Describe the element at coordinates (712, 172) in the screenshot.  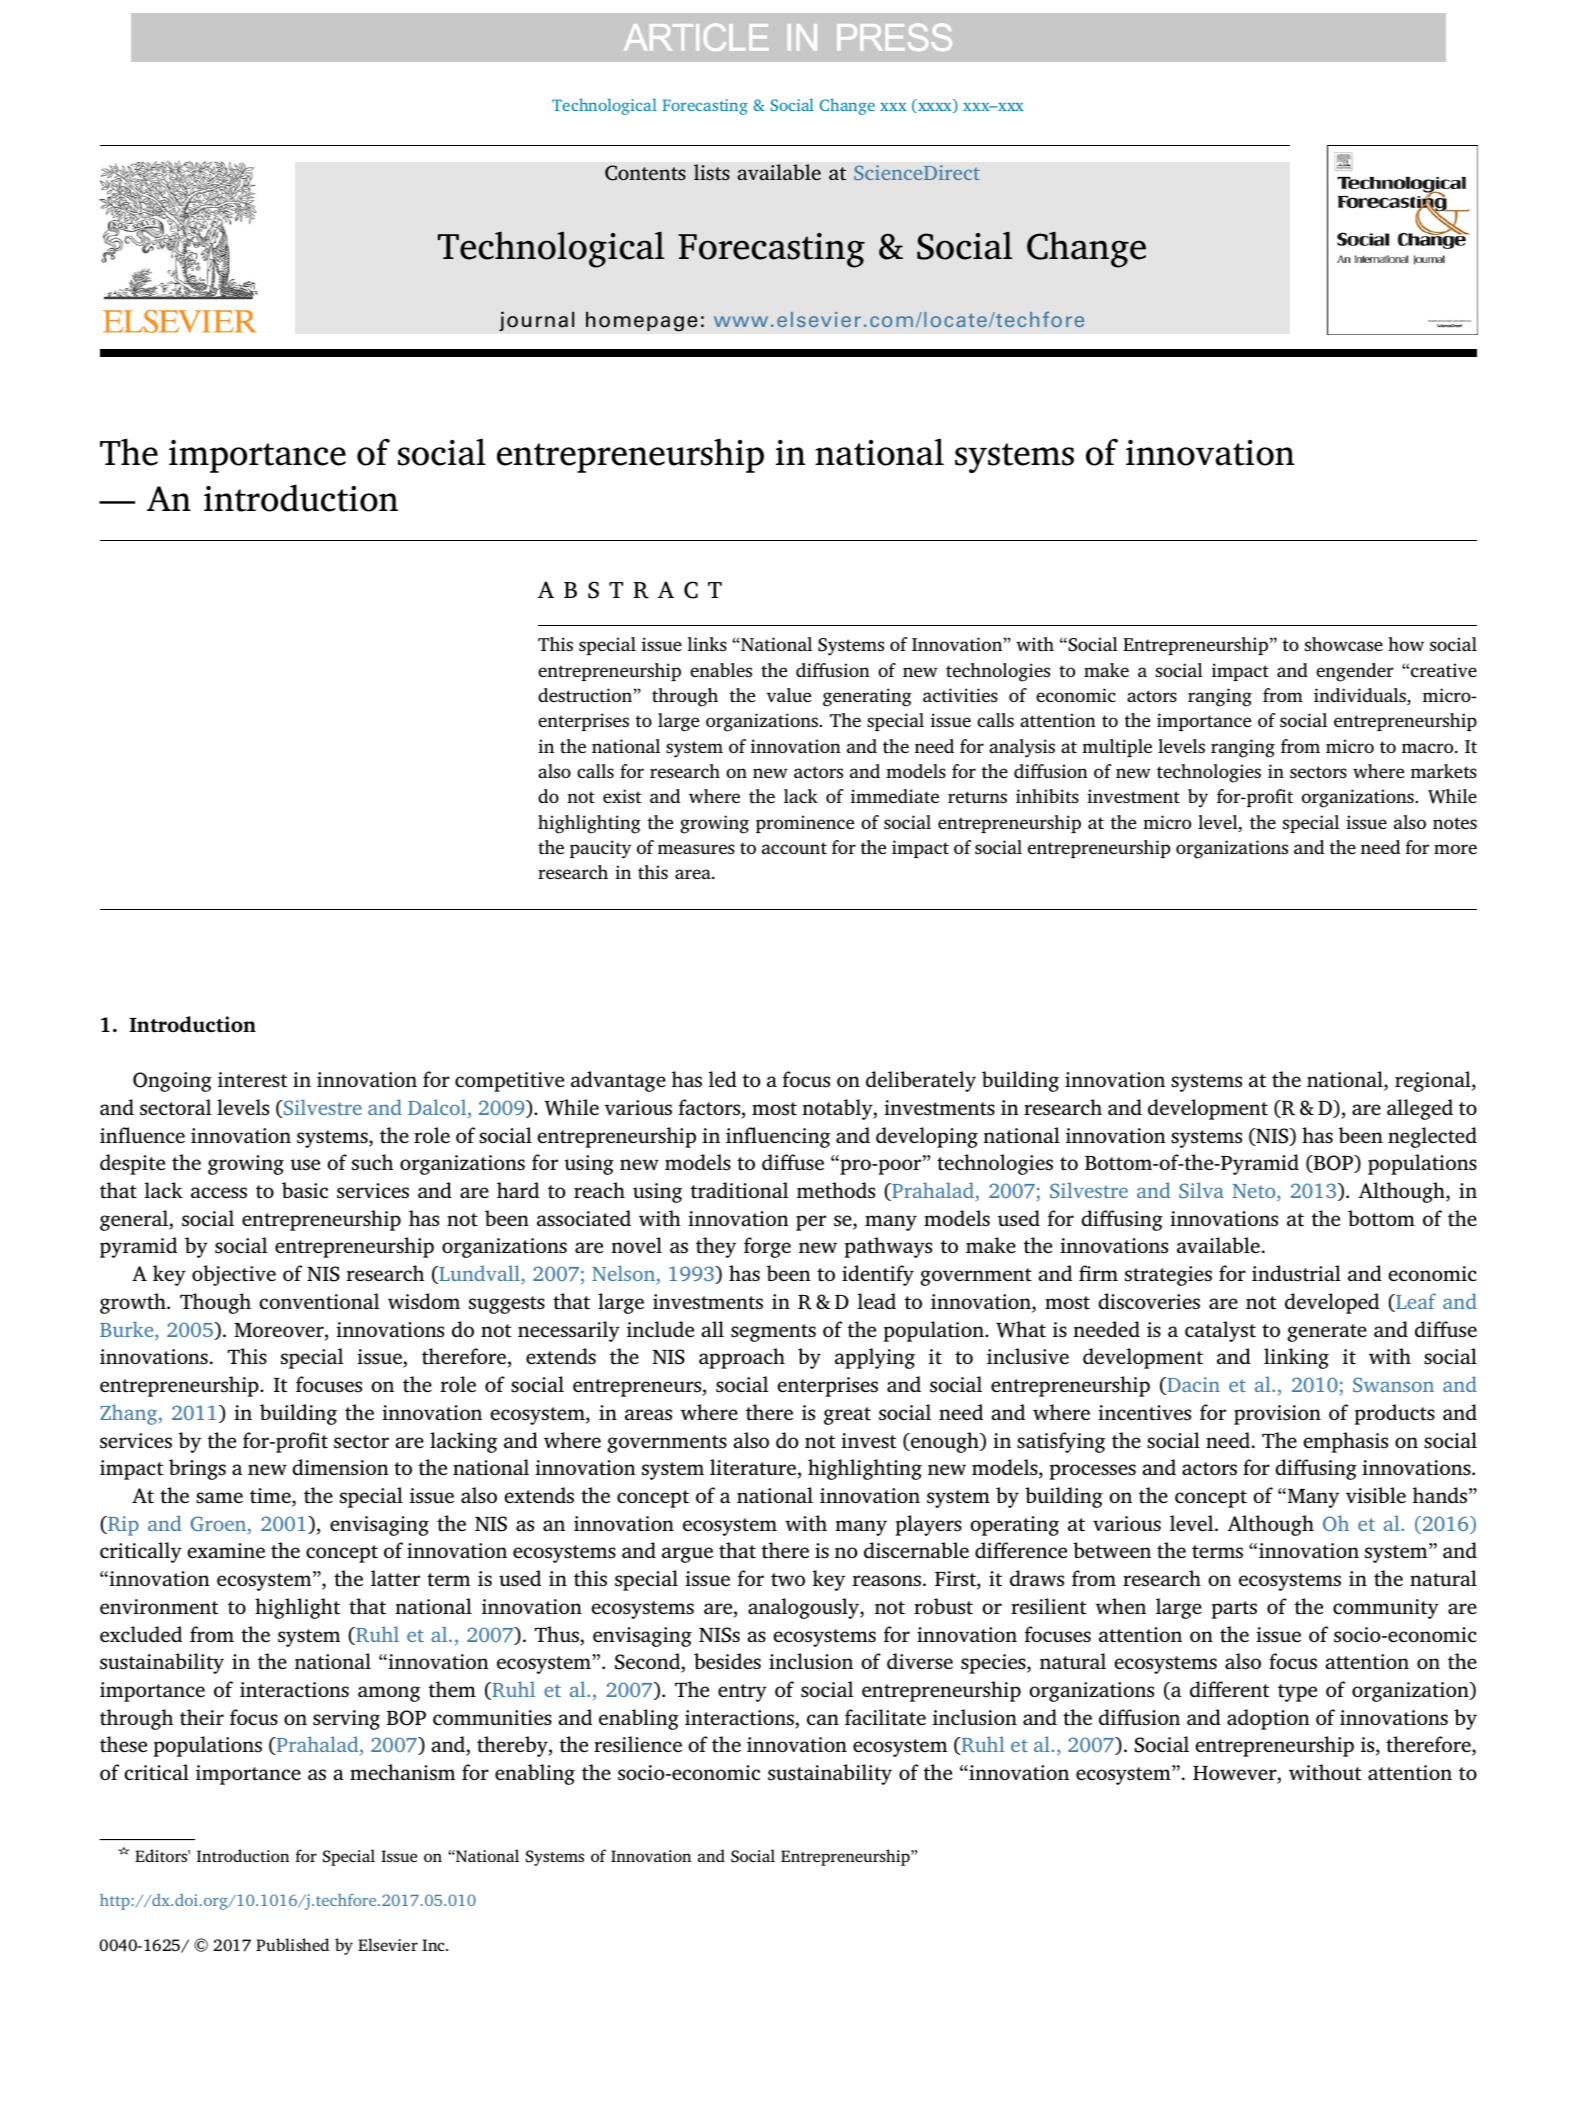
I see `lists` at that location.
